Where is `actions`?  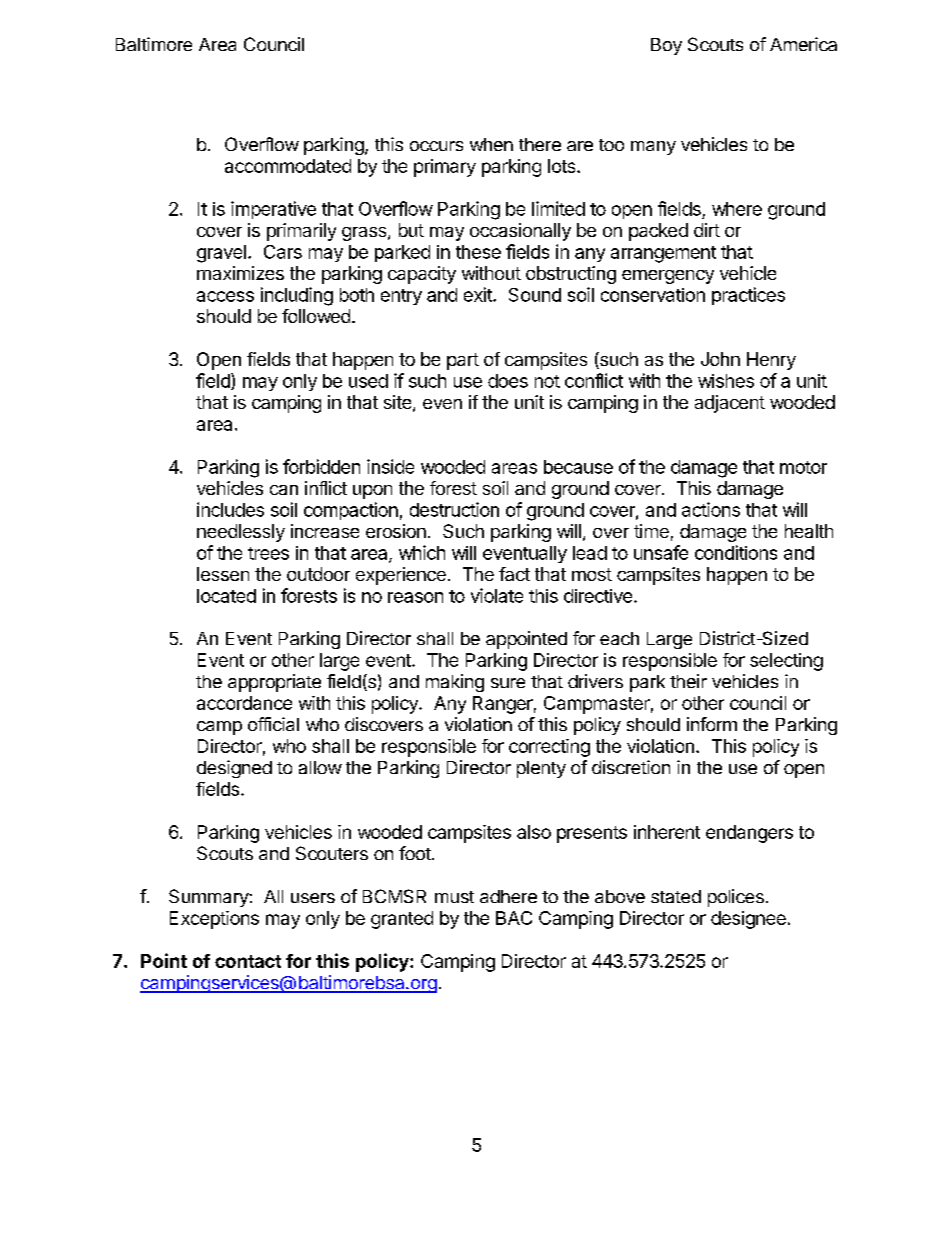 actions is located at coordinates (711, 509).
